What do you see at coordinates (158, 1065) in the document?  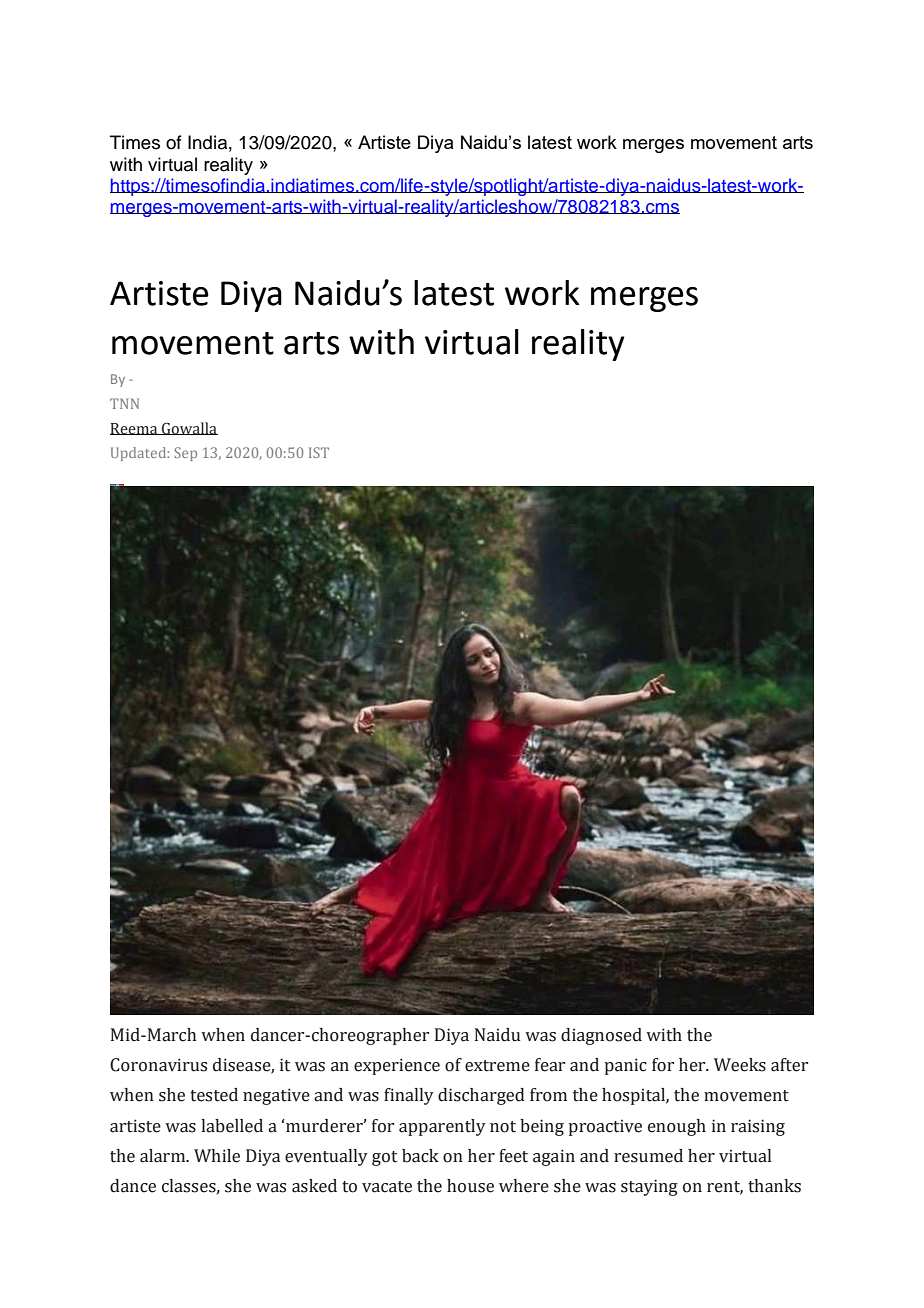 I see `Coronavirus` at bounding box center [158, 1065].
